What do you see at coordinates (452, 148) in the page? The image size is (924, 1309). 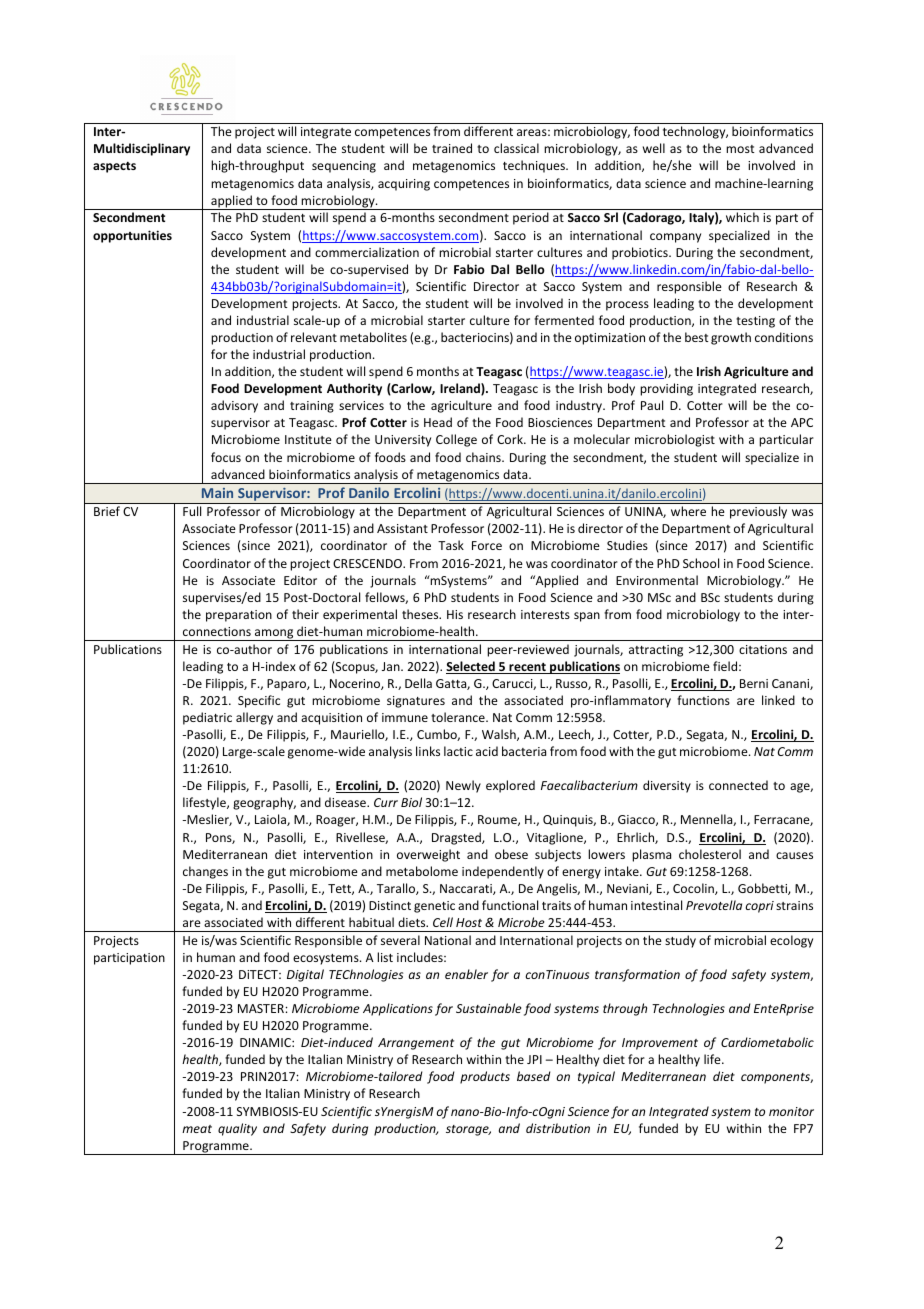 I see `trained` at bounding box center [452, 148].
